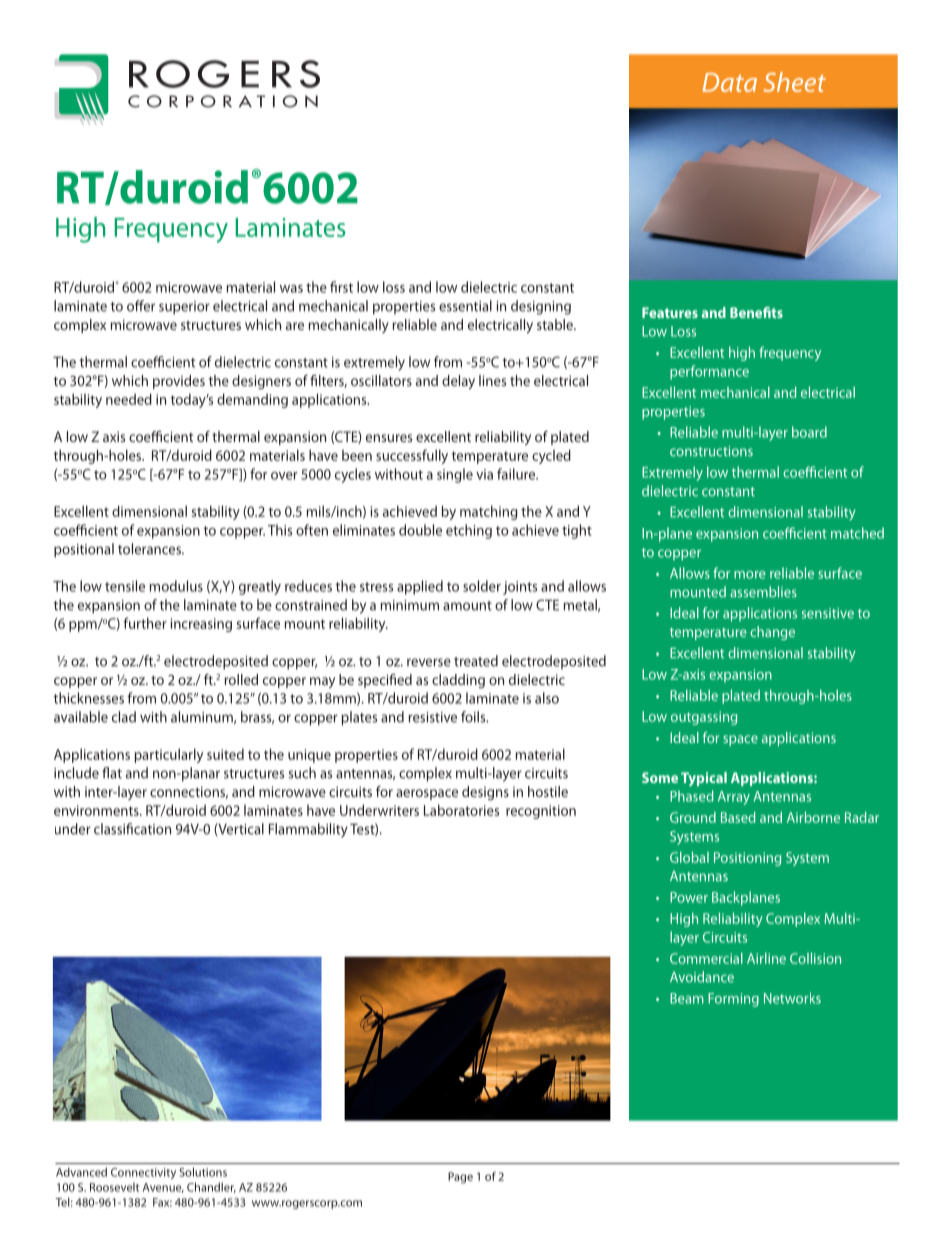 Image resolution: width=952 pixels, height=1233 pixels. What do you see at coordinates (756, 312) in the screenshot?
I see `Benefits` at bounding box center [756, 312].
